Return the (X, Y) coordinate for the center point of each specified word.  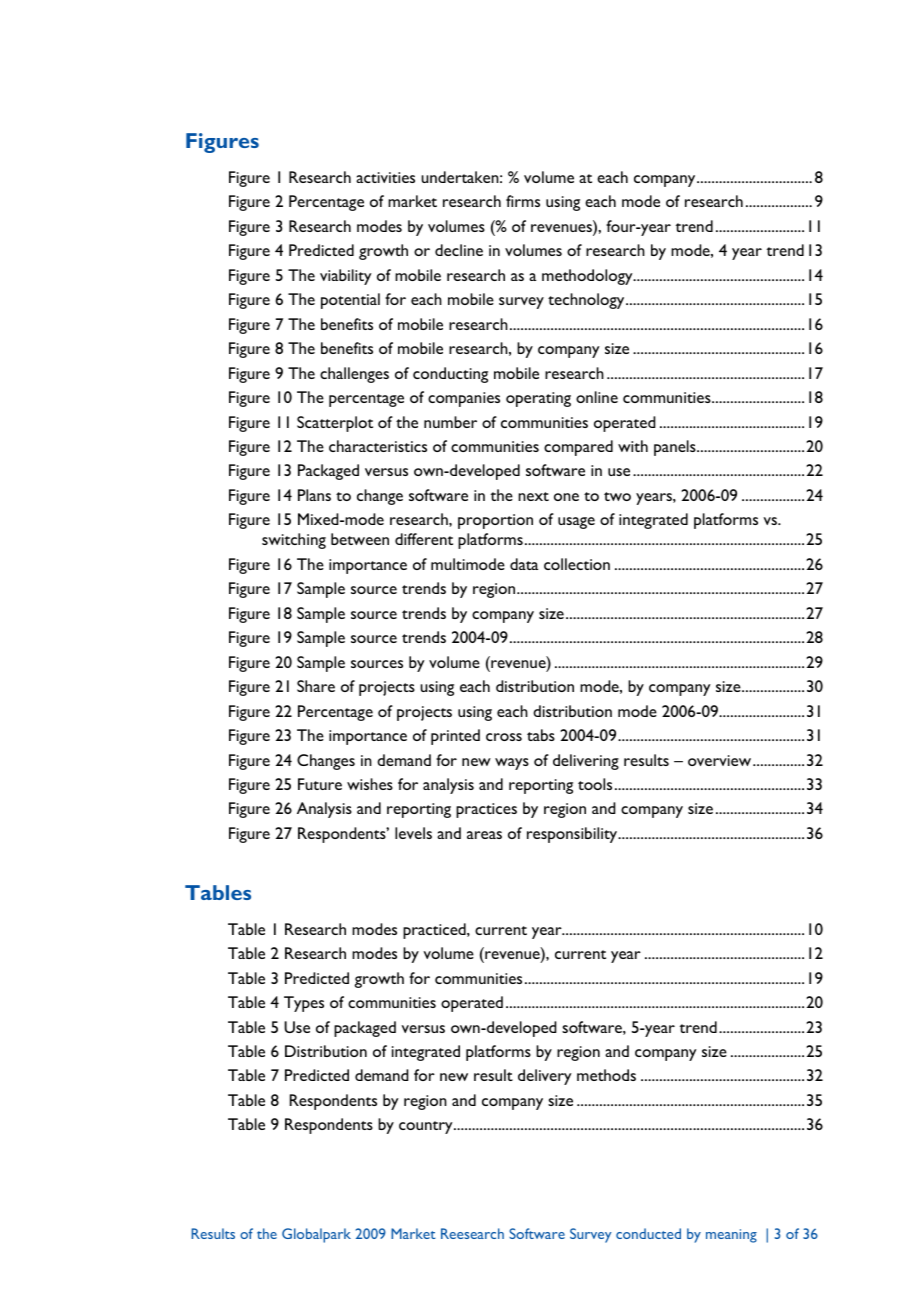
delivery (545, 1077)
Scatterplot (335, 424)
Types (304, 1004)
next (533, 496)
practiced (435, 931)
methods (606, 1075)
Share (316, 686)
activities (385, 177)
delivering (586, 762)
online (597, 397)
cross (504, 737)
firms (523, 201)
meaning (731, 1236)
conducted (648, 1233)
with (633, 446)
